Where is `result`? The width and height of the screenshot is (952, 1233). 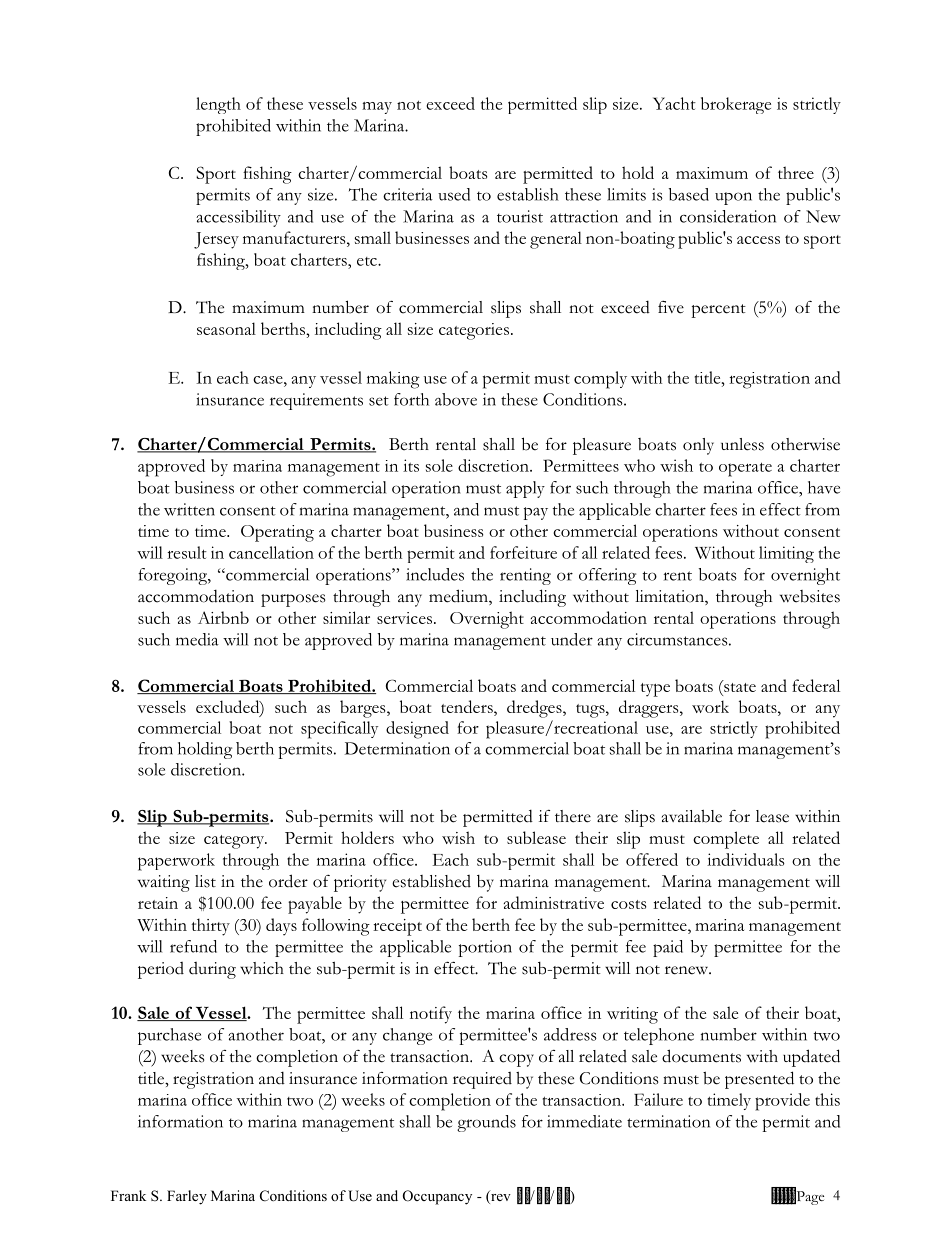
result is located at coordinates (187, 552).
